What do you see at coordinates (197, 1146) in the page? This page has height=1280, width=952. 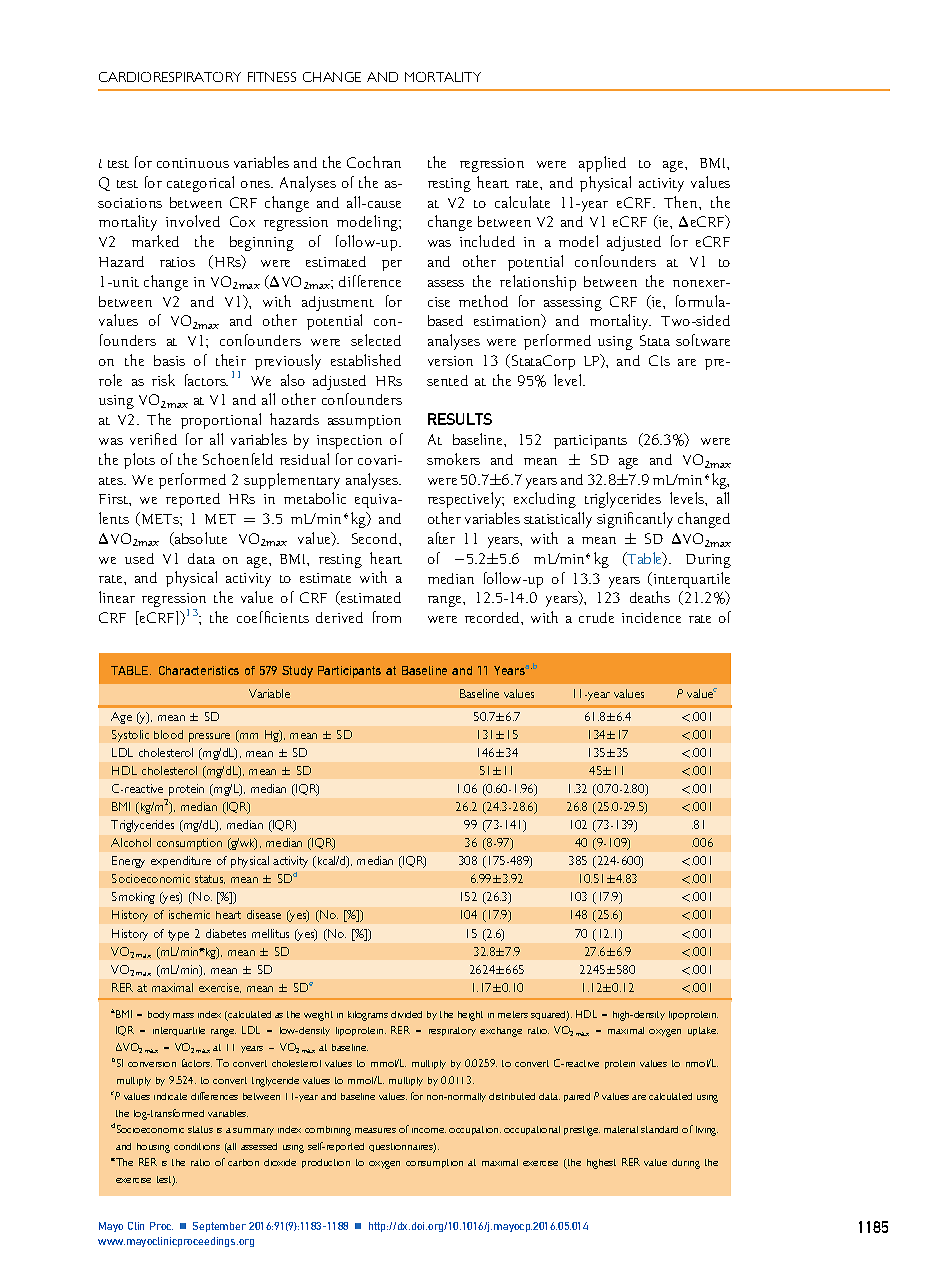 I see `conditions` at bounding box center [197, 1146].
